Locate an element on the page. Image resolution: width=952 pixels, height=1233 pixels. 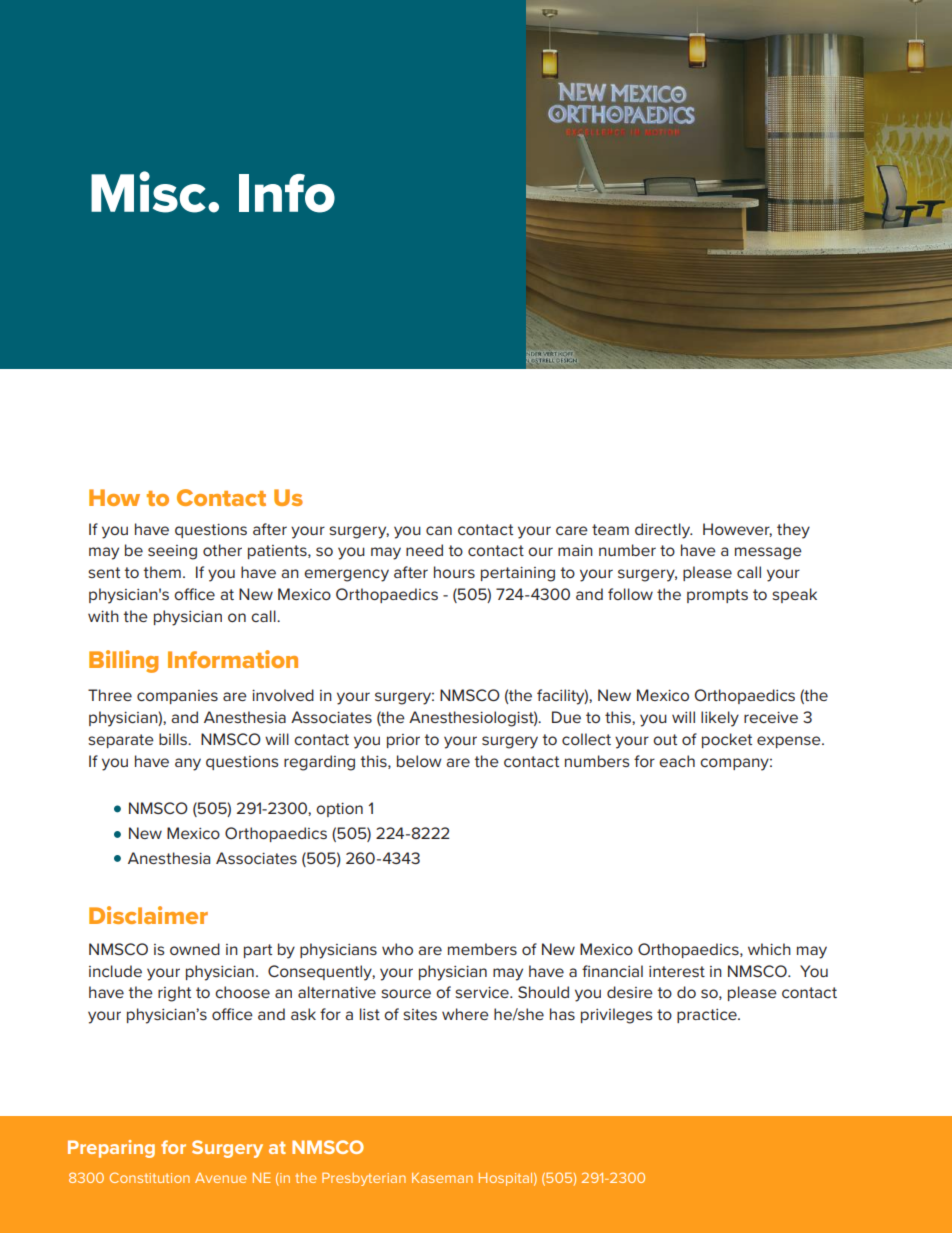
seeing is located at coordinates (172, 552).
